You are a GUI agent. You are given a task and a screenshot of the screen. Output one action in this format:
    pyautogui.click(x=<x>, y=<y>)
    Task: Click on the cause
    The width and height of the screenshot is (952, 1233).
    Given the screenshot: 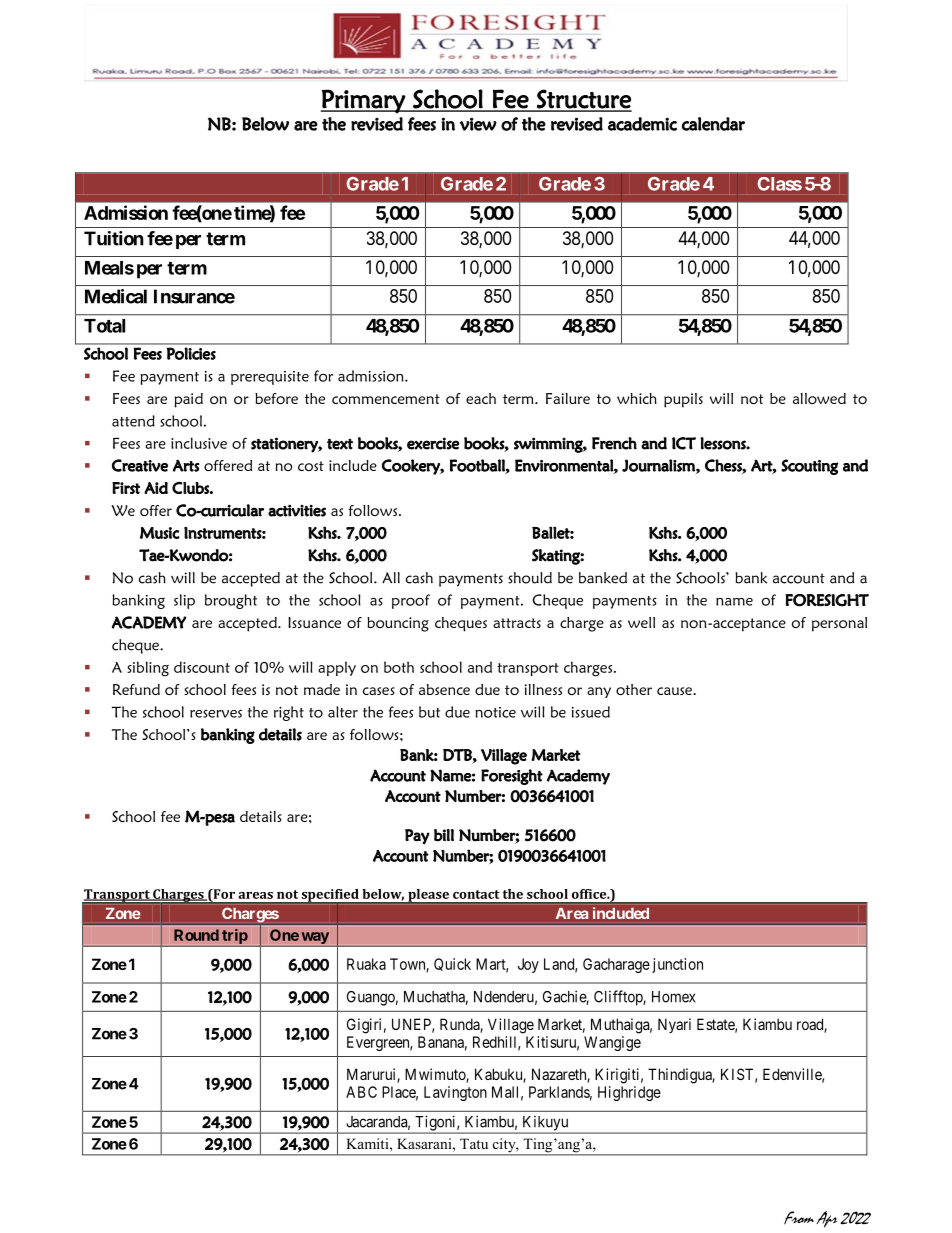 What is the action you would take?
    pyautogui.click(x=675, y=691)
